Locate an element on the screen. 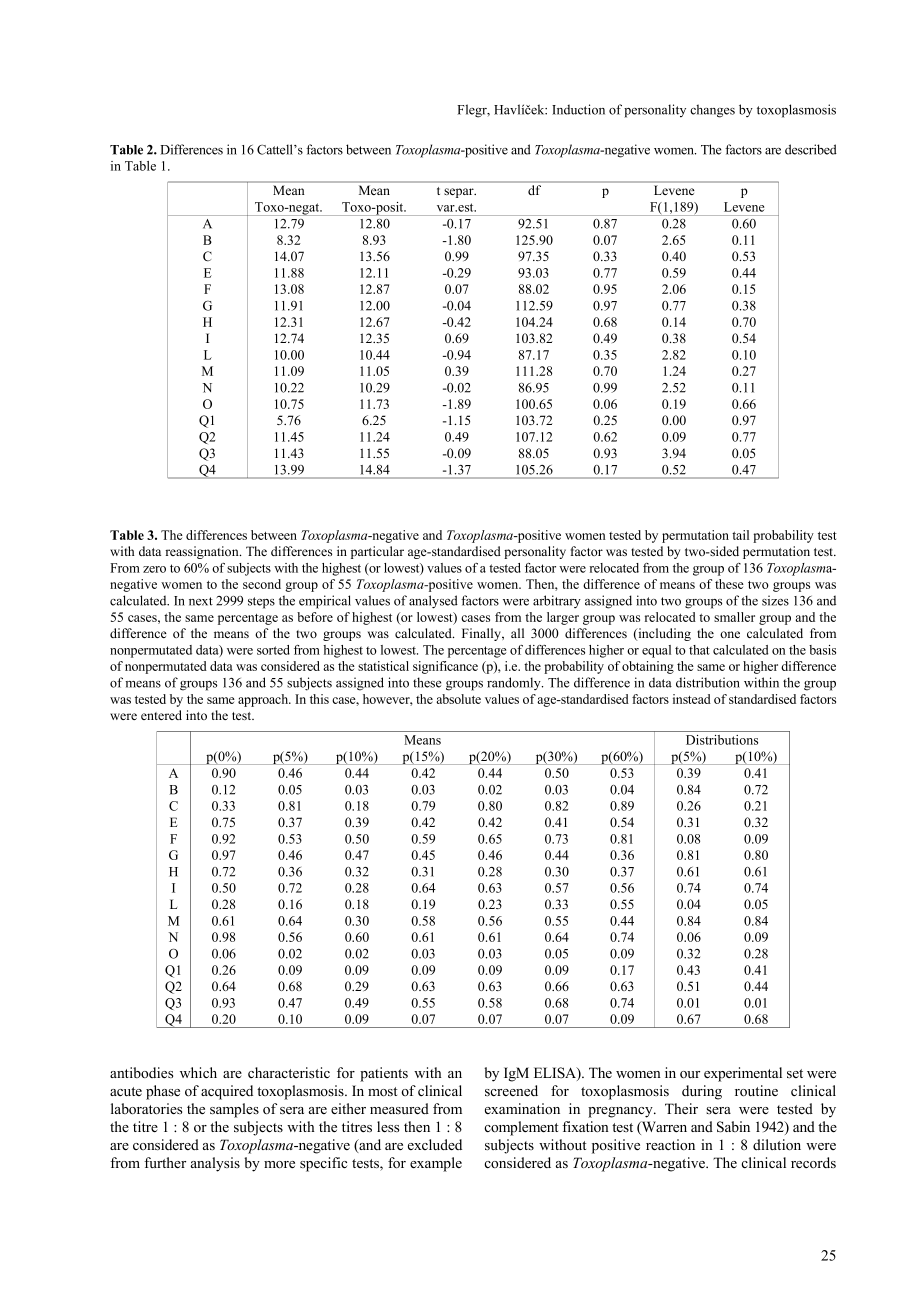 The image size is (924, 1308). samples is located at coordinates (234, 1110).
